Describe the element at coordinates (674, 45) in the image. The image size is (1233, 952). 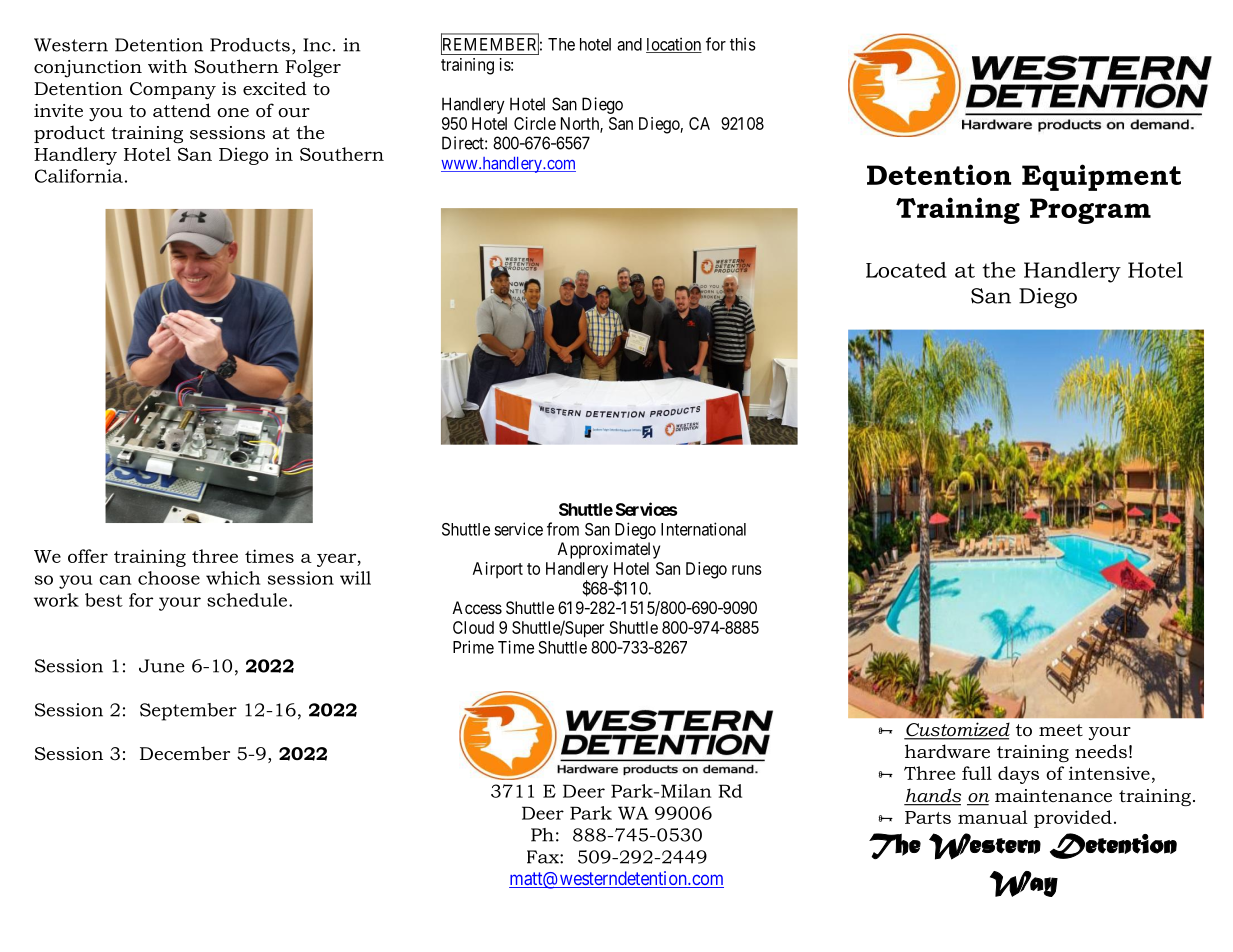
I see `location` at that location.
